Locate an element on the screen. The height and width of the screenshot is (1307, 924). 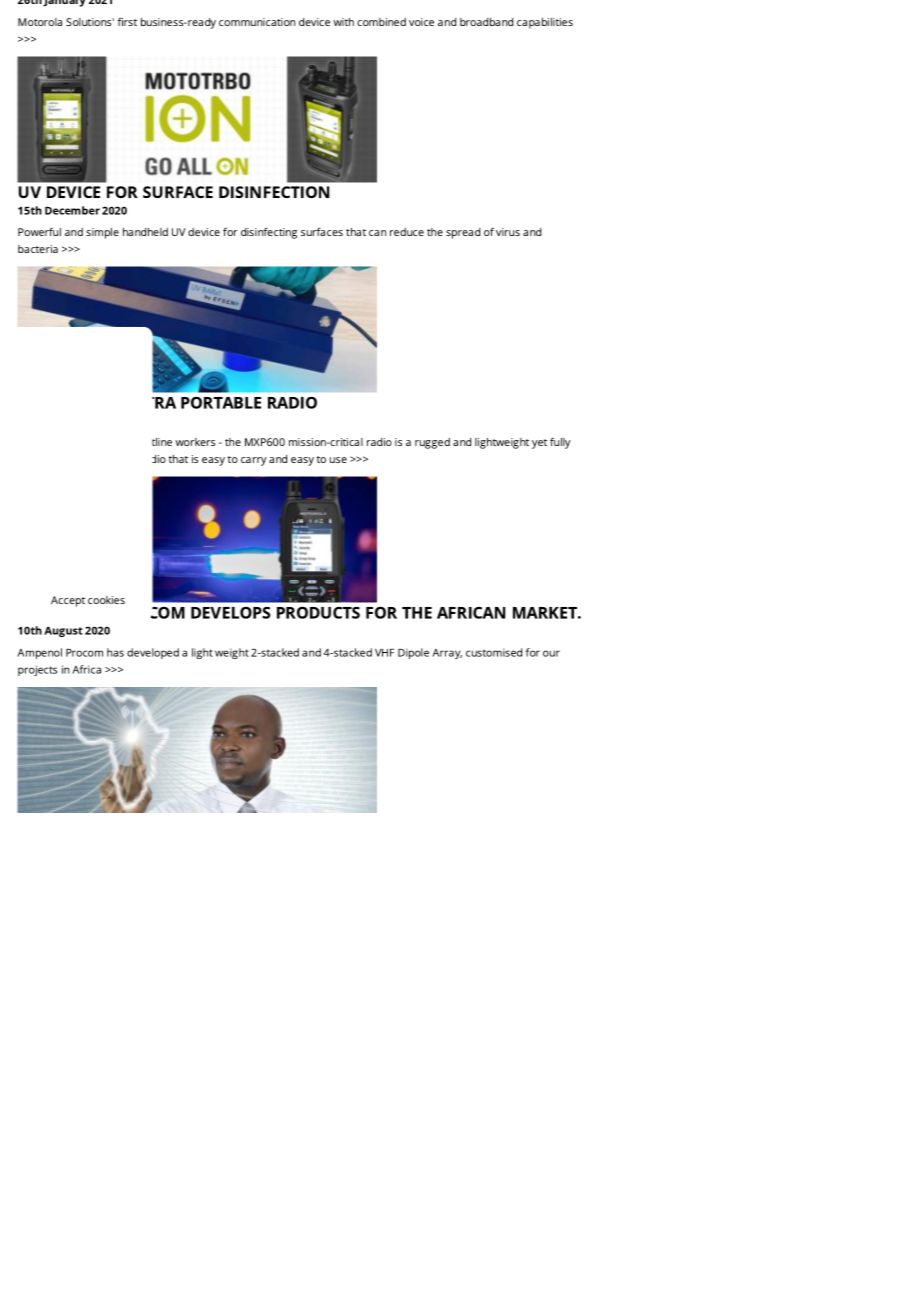
yet is located at coordinates (539, 444).
